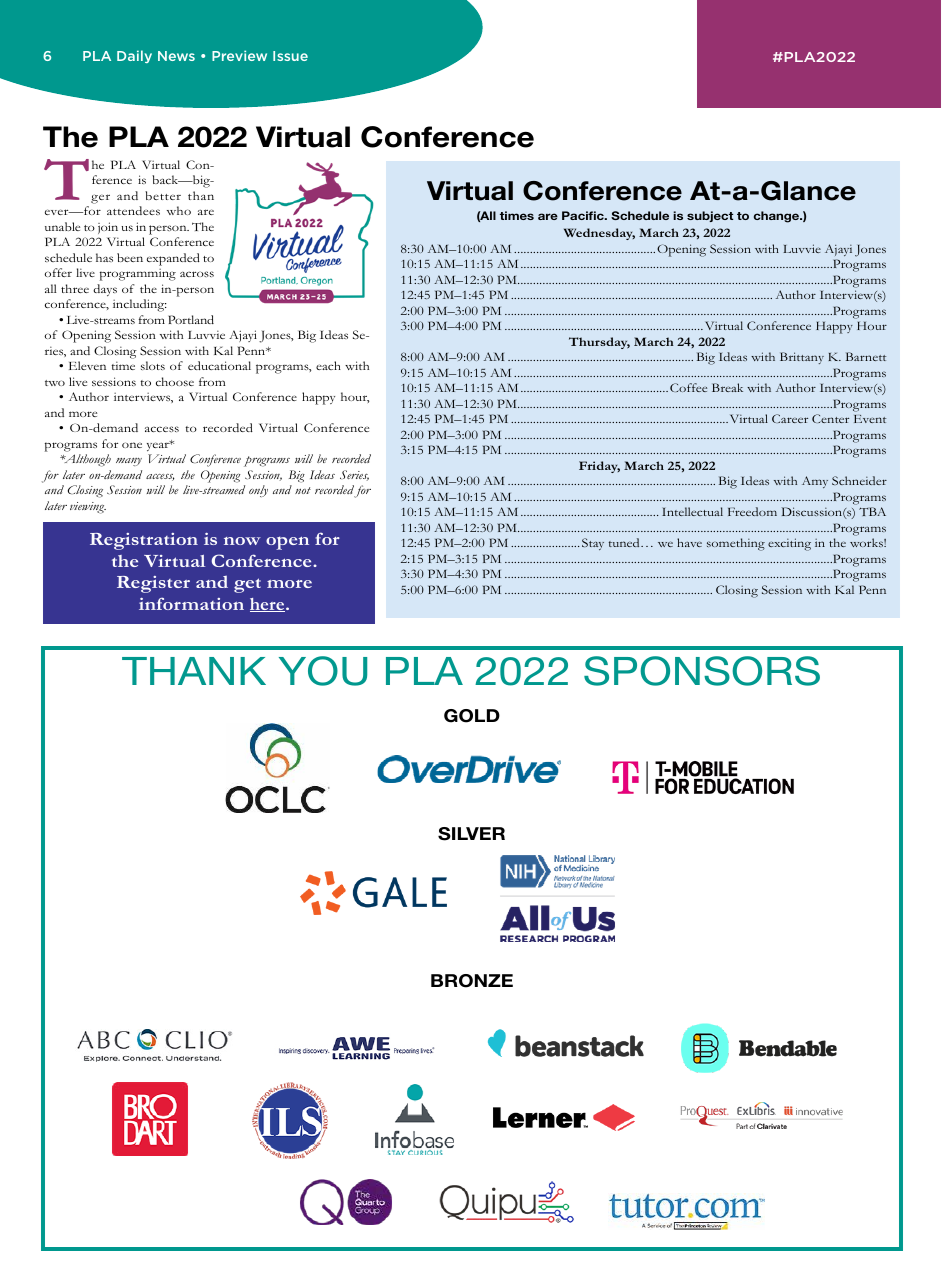 The height and width of the page is (1288, 944). Describe the element at coordinates (625, 542) in the page. I see `tuned` at that location.
